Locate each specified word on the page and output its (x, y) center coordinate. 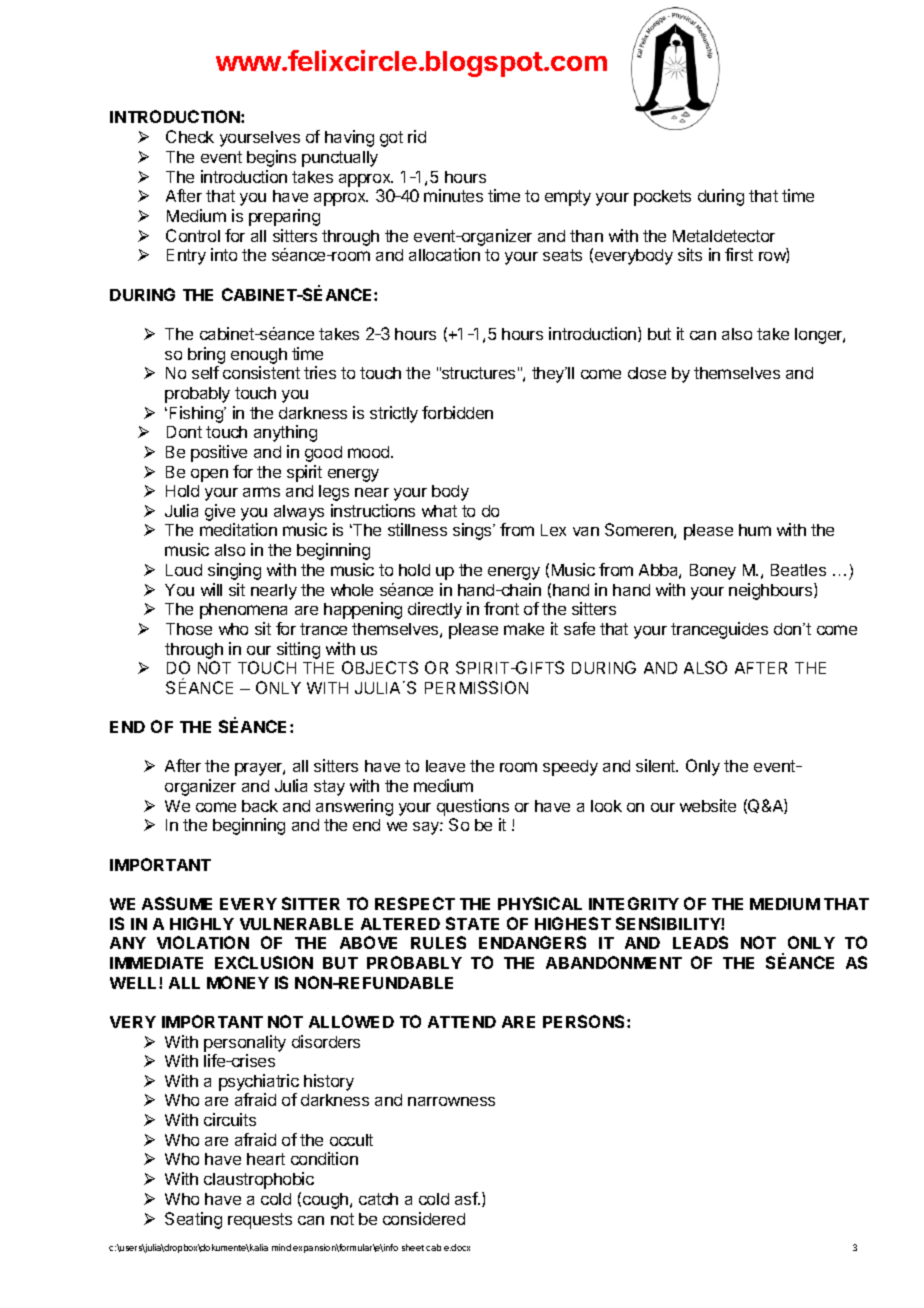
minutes (453, 195)
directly (435, 610)
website (708, 805)
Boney (713, 572)
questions (473, 807)
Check (190, 136)
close (647, 373)
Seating (193, 1220)
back (260, 806)
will (211, 589)
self (205, 372)
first (739, 254)
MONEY (238, 982)
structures (477, 373)
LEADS (700, 942)
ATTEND (462, 1022)
